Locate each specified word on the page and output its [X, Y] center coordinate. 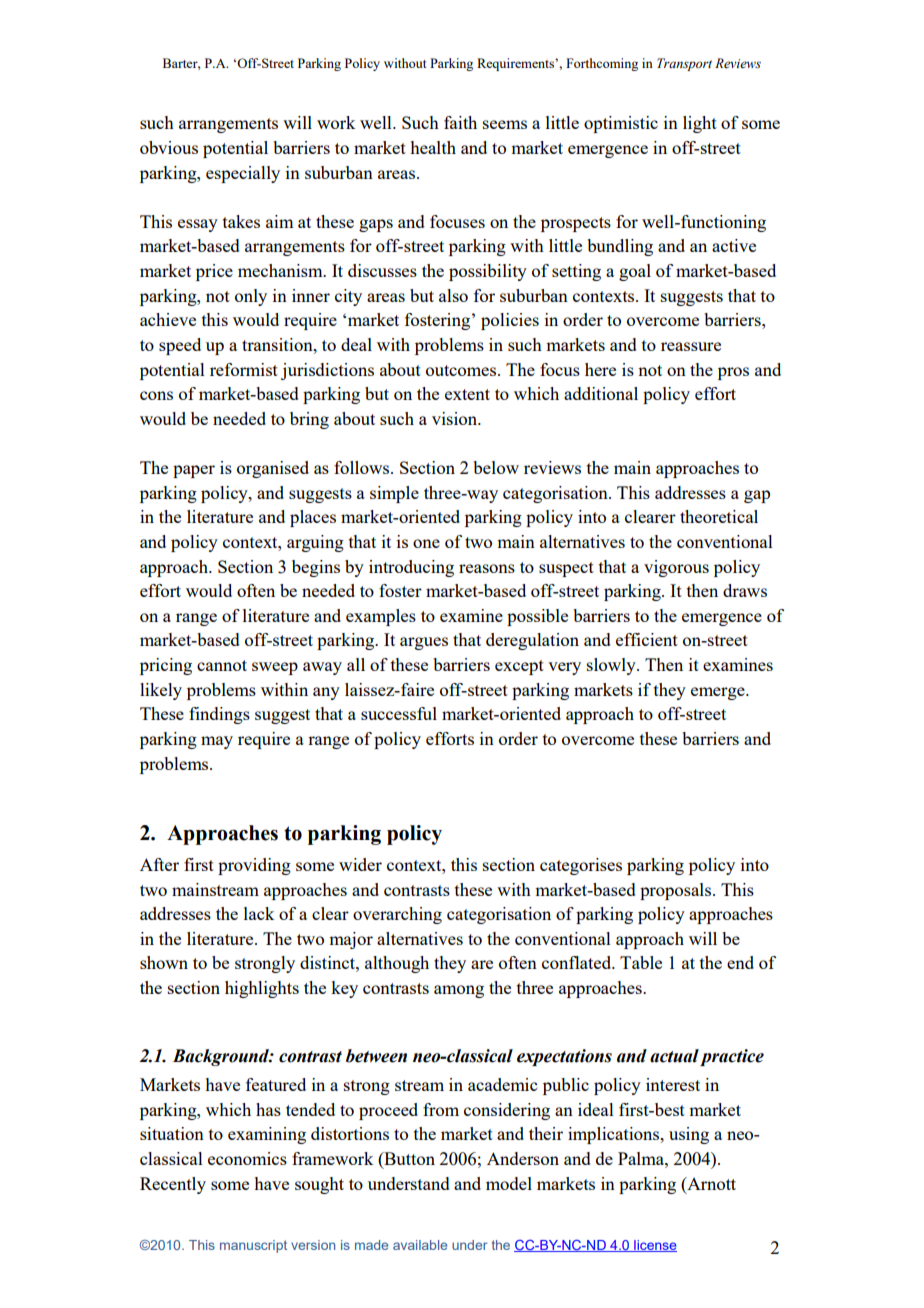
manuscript [253, 1246]
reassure [691, 346]
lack [259, 913]
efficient [647, 639]
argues [424, 643]
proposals [677, 891]
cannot [222, 665]
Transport [684, 64]
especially [243, 174]
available [420, 1245]
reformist [244, 369]
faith [460, 122]
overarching [397, 915]
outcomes [462, 370]
